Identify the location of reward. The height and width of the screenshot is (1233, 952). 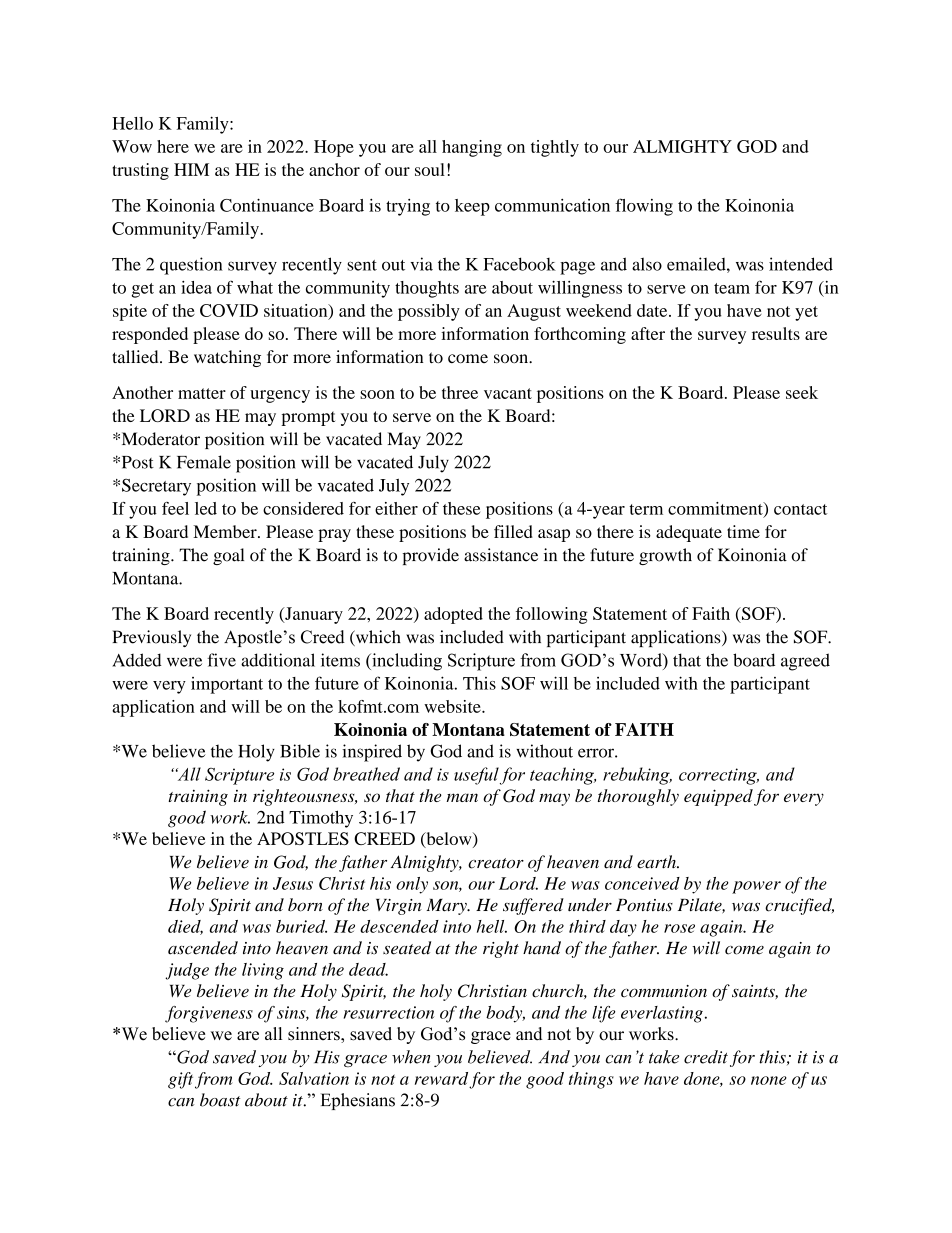
(441, 1078).
